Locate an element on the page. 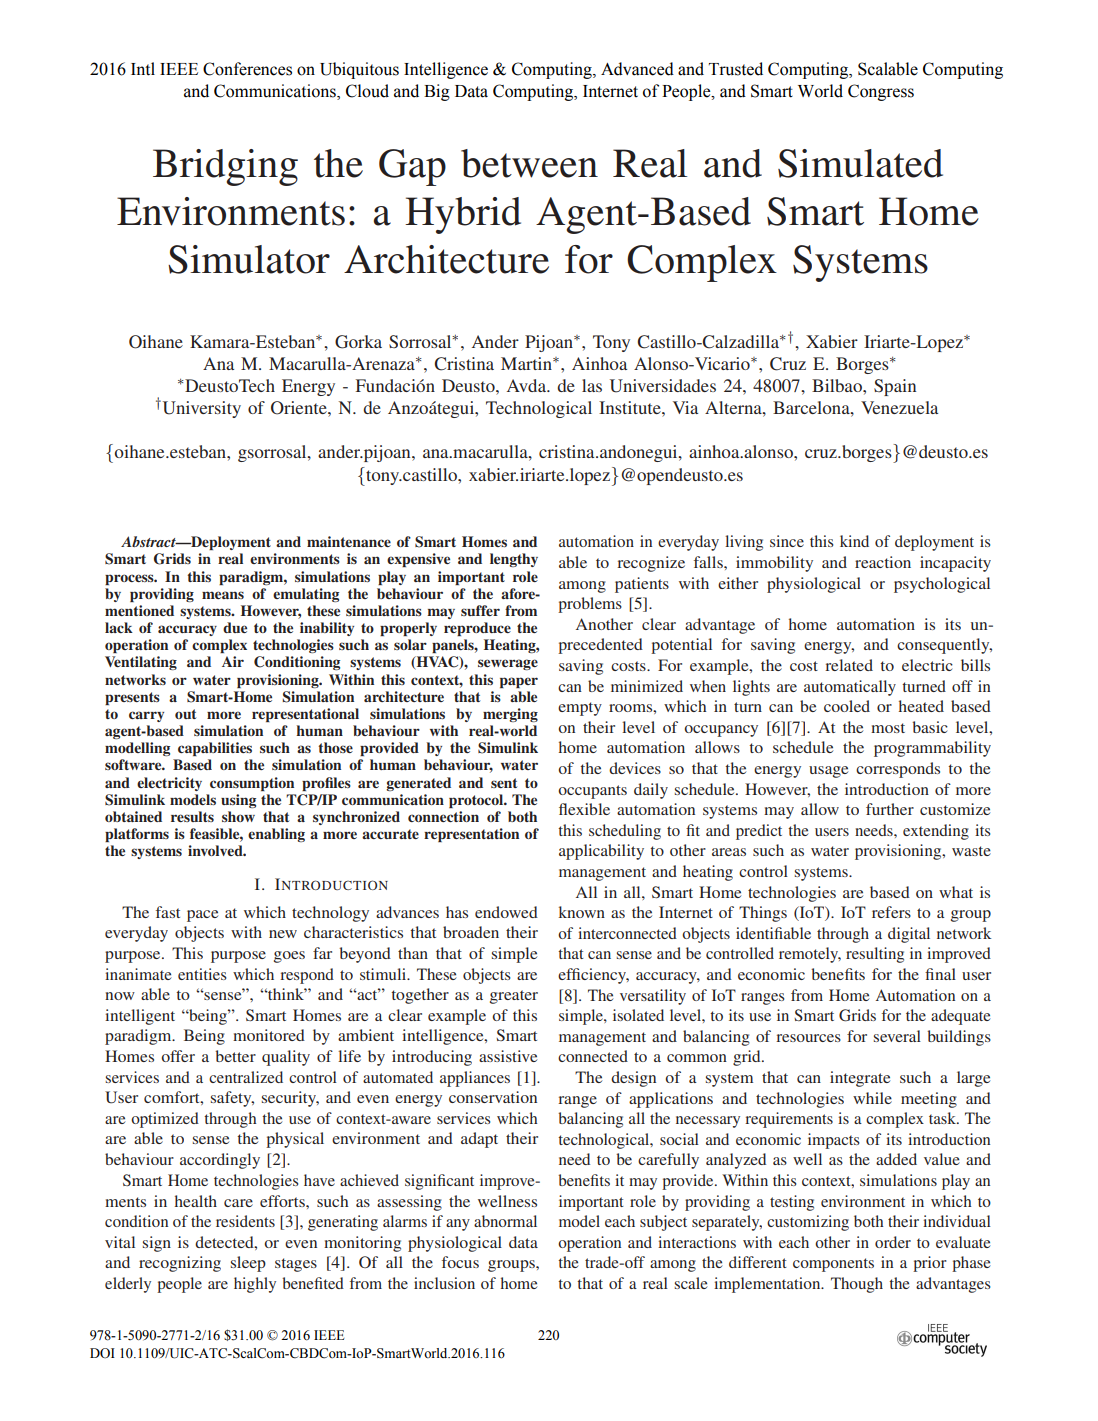 The height and width of the page is (1421, 1098). merging is located at coordinates (510, 715).
